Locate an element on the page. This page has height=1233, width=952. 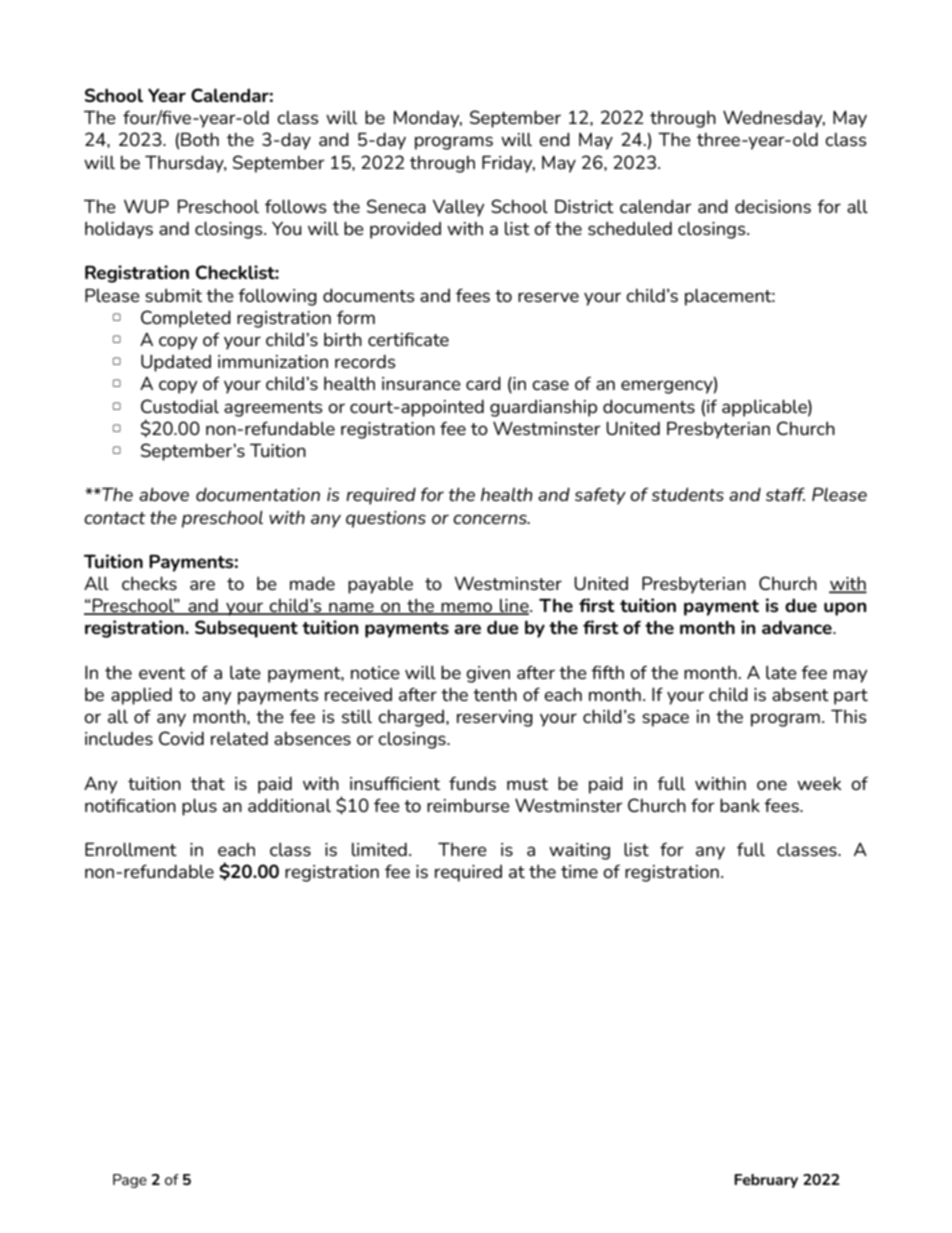
bank is located at coordinates (740, 805).
